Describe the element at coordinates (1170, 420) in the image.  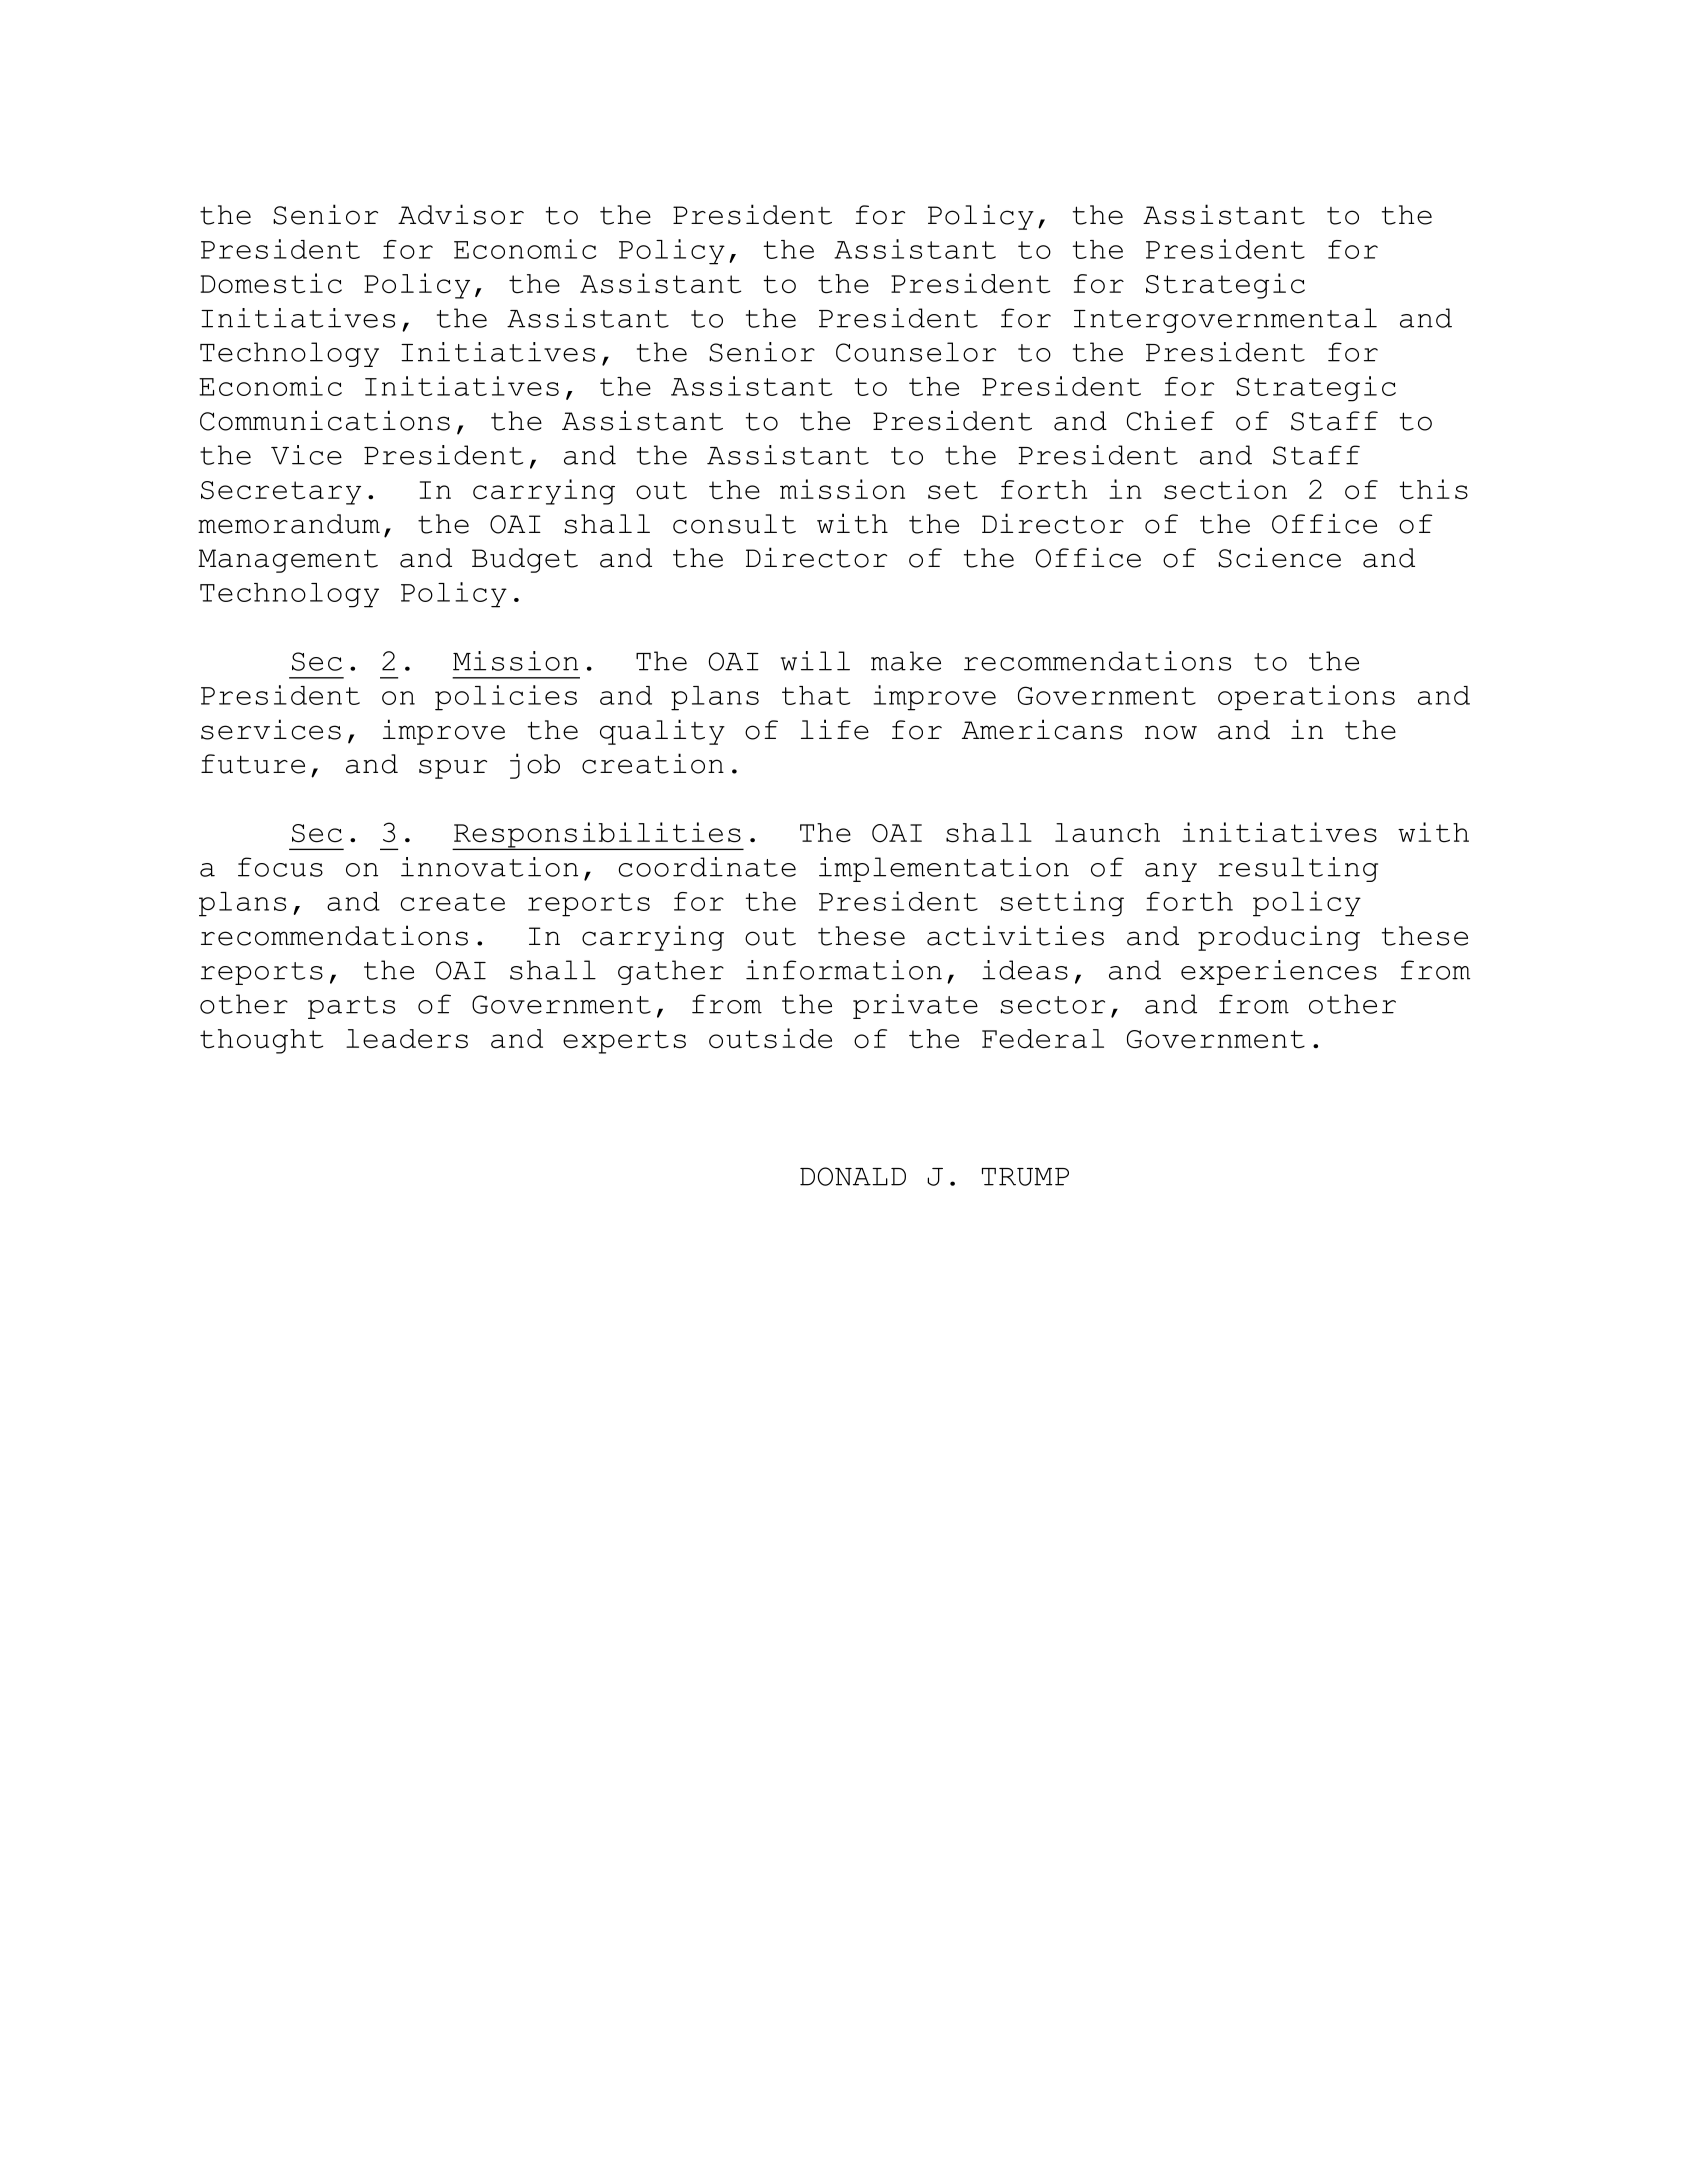
I see `Chief` at that location.
